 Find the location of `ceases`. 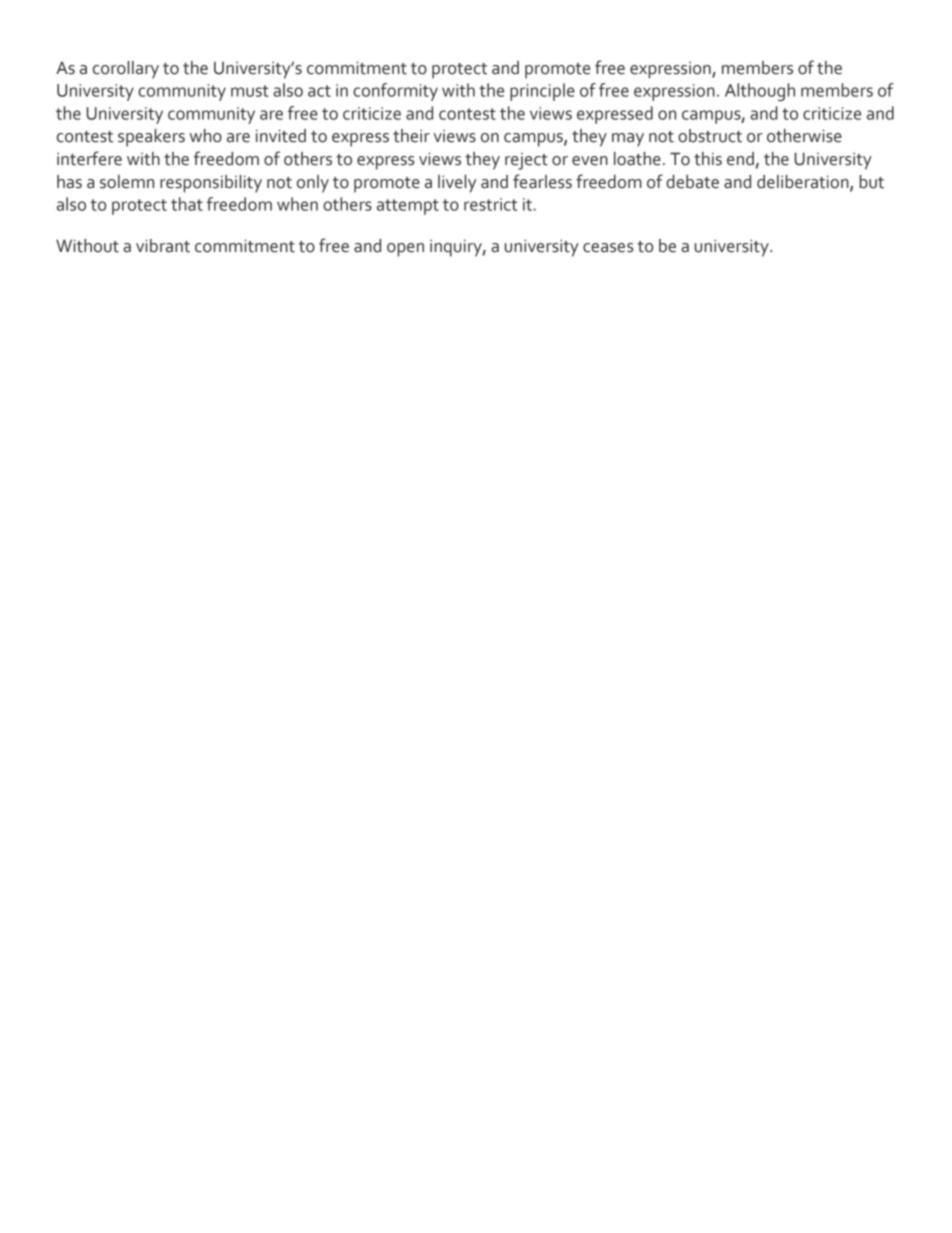

ceases is located at coordinates (608, 248).
